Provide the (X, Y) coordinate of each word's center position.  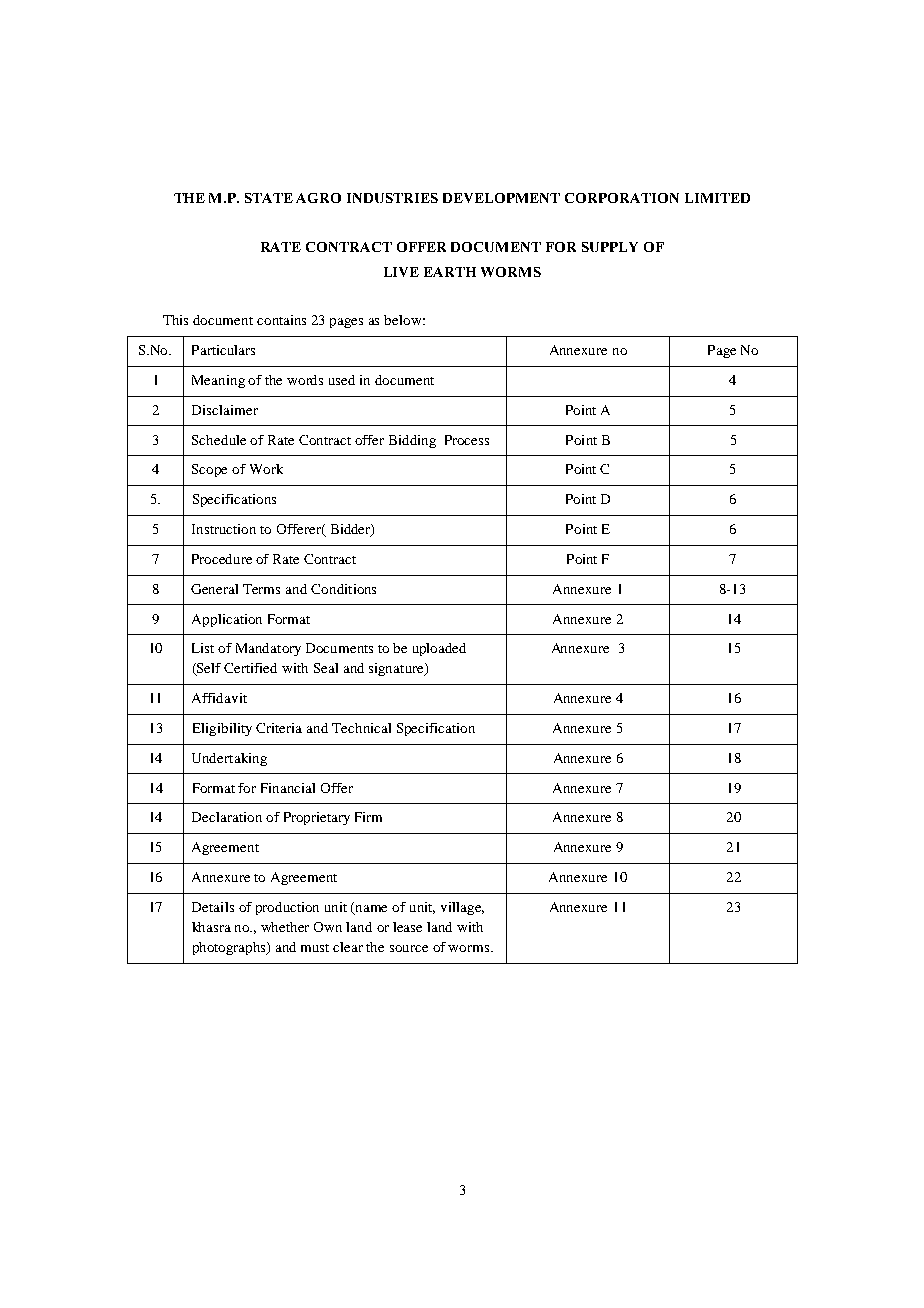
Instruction (224, 529)
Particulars (223, 350)
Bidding (412, 441)
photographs (230, 948)
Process (467, 440)
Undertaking (229, 759)
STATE (269, 198)
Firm (368, 817)
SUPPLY (610, 247)
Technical (361, 728)
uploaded (439, 649)
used (342, 380)
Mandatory (268, 649)
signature (397, 669)
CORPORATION (622, 198)
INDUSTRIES (392, 198)
